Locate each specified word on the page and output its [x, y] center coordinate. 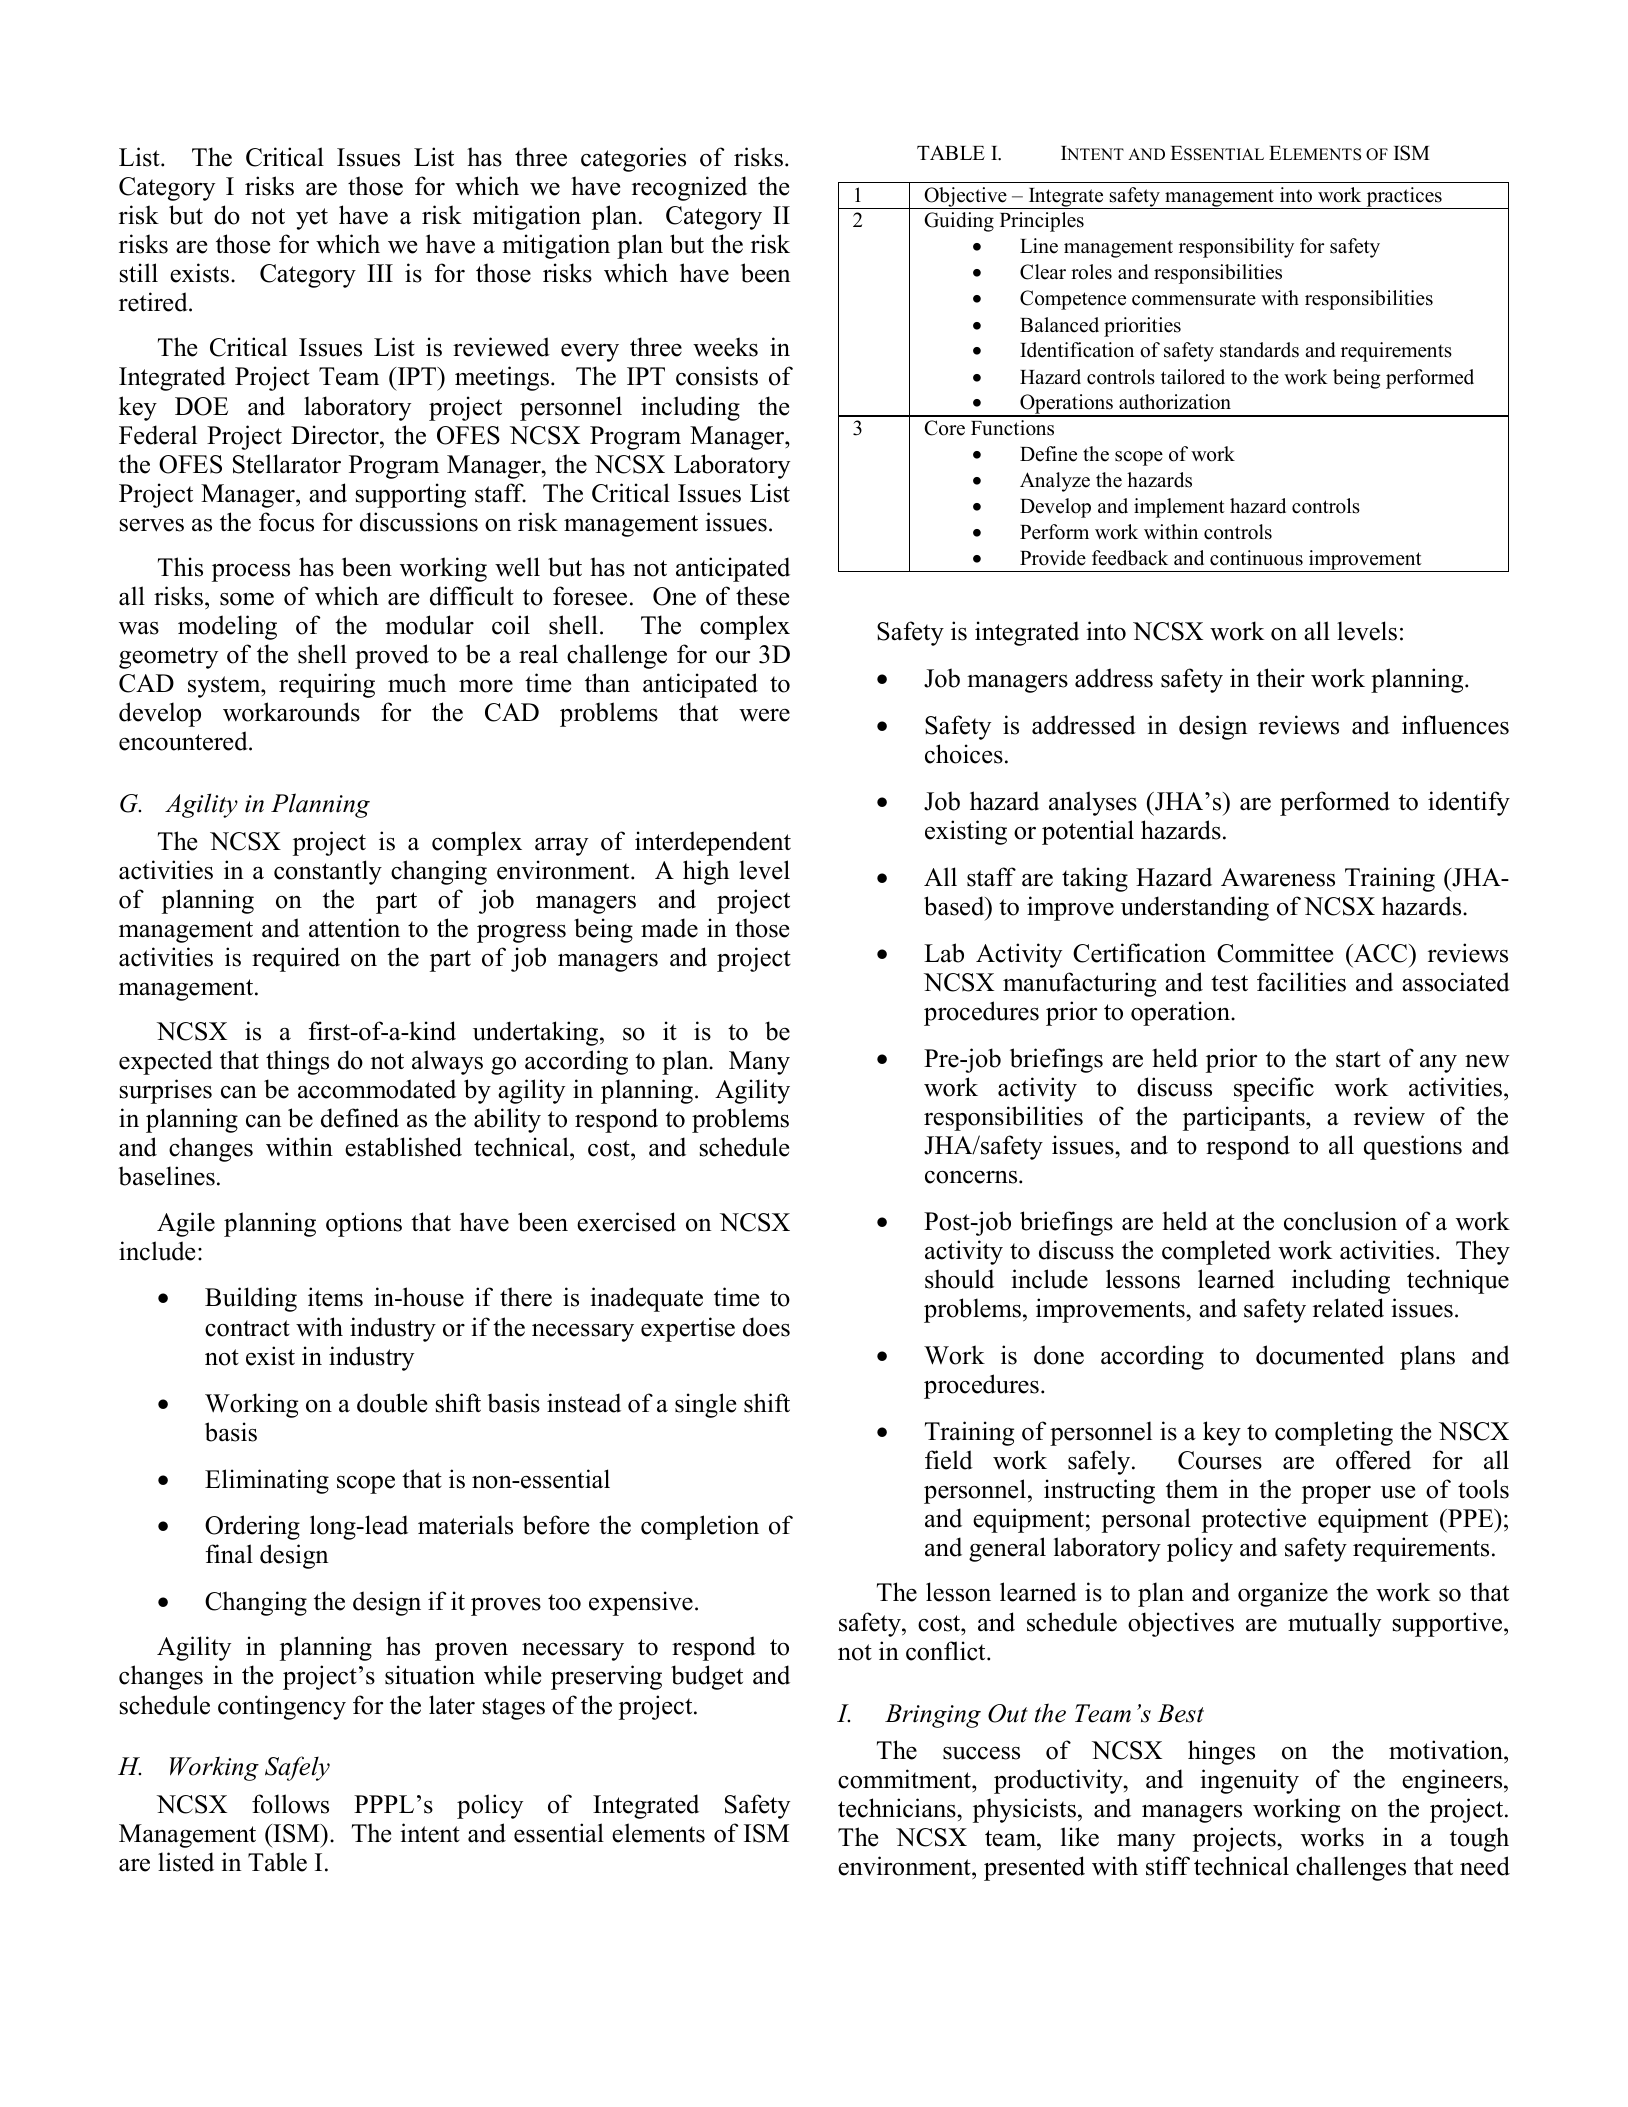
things [297, 1062]
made [669, 928]
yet [312, 219]
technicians [898, 1808]
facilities [1301, 982]
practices [1404, 198]
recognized [689, 188]
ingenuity [1249, 1781]
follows [290, 1804]
